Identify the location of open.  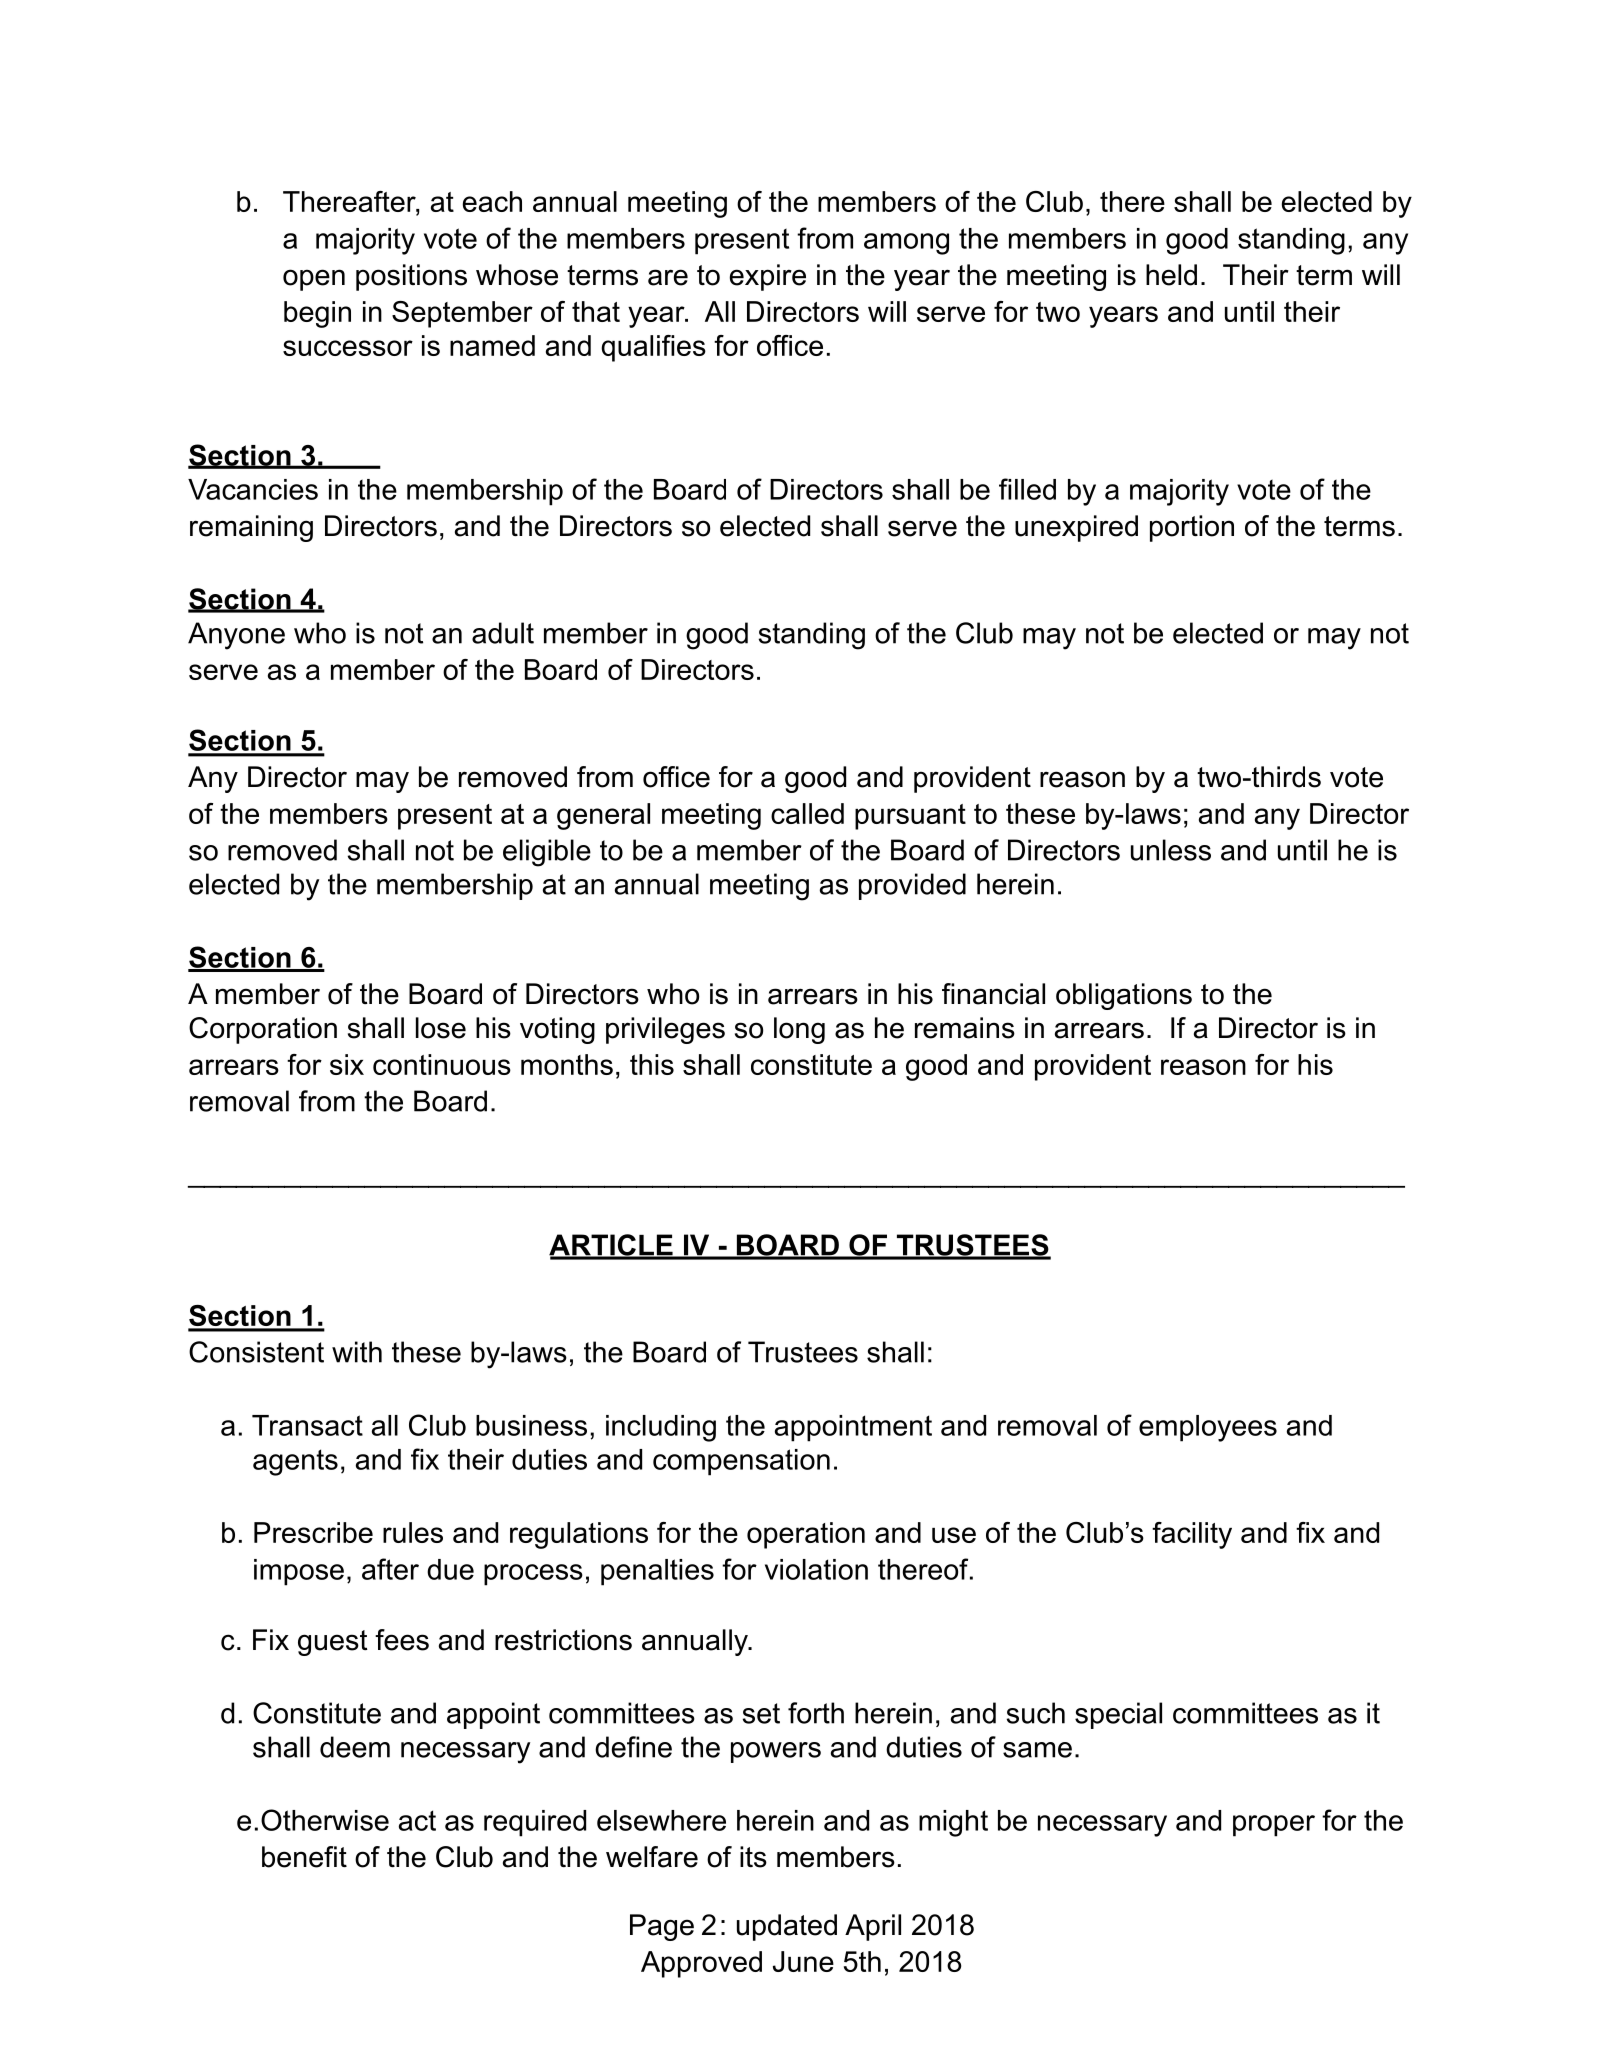
(314, 280).
